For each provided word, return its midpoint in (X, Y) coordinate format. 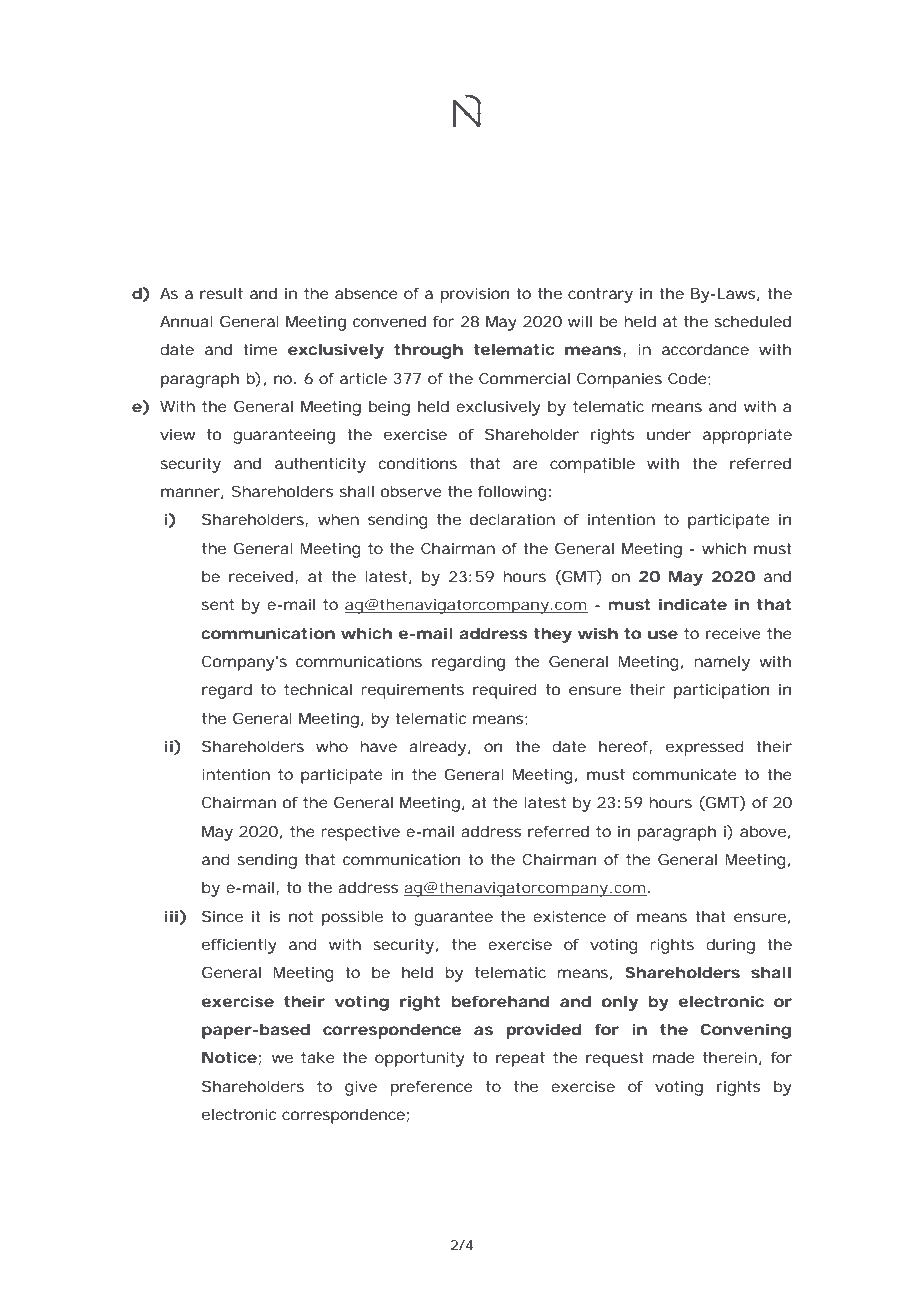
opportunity (420, 1059)
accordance (705, 349)
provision (474, 295)
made (674, 1057)
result (221, 293)
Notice (229, 1057)
